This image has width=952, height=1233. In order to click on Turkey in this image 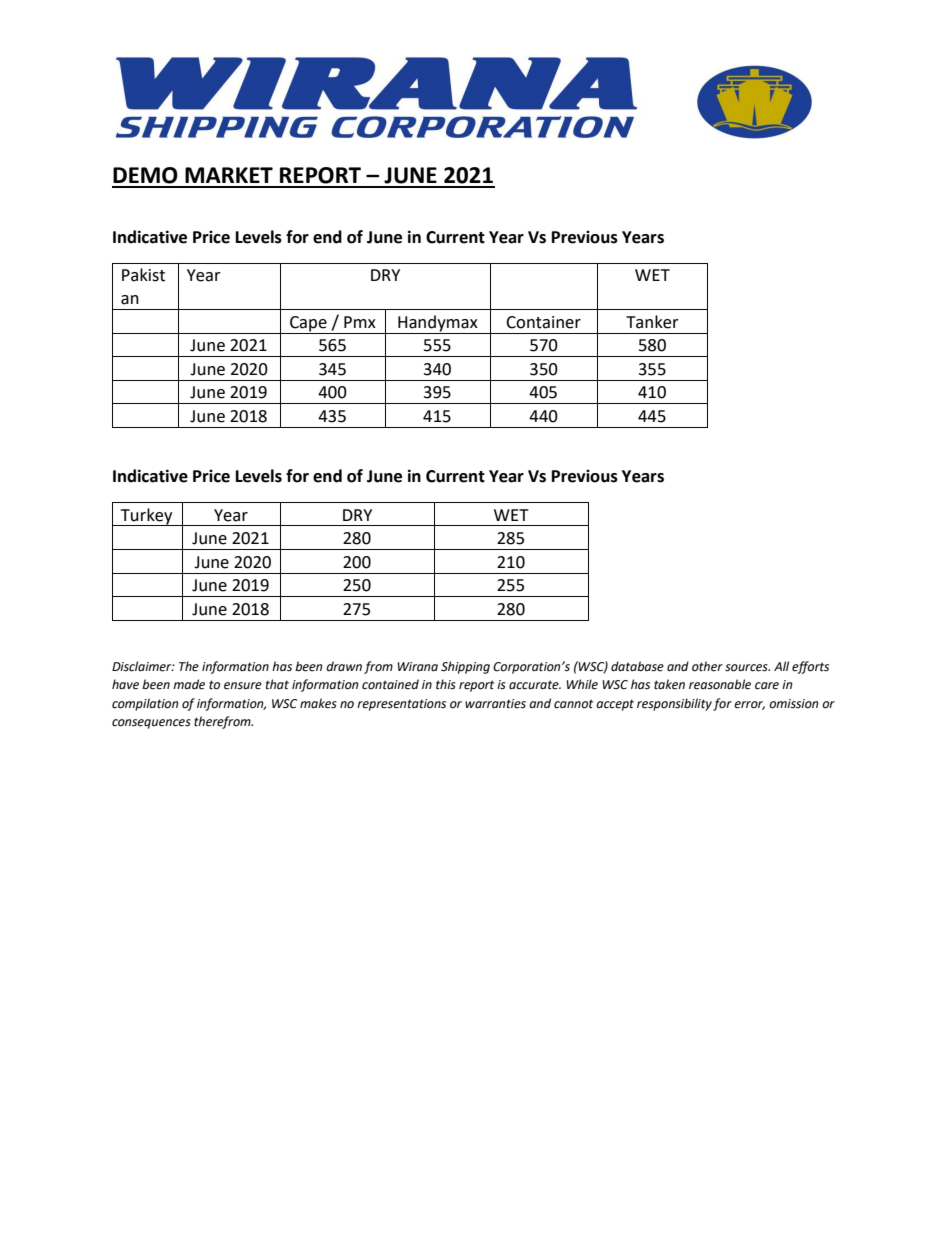, I will do `click(146, 517)`.
